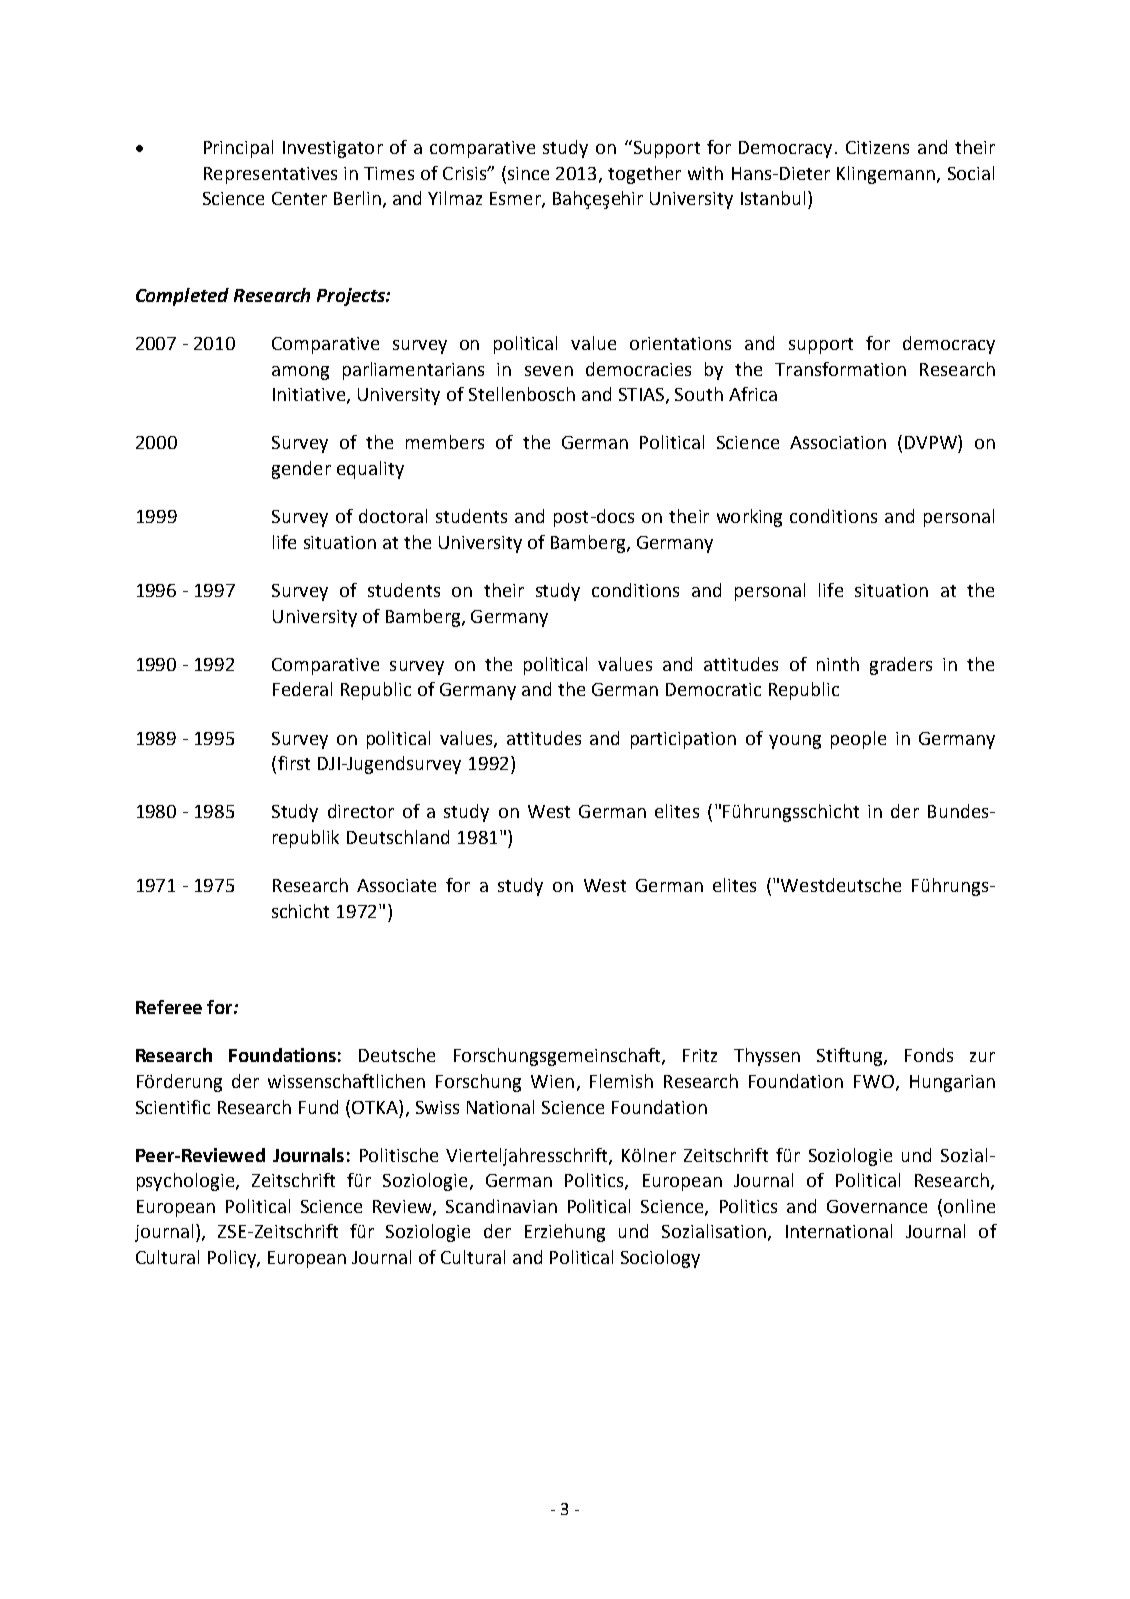 This document has width=1130, height=1599. What do you see at coordinates (877, 147) in the document?
I see `Citizens` at bounding box center [877, 147].
